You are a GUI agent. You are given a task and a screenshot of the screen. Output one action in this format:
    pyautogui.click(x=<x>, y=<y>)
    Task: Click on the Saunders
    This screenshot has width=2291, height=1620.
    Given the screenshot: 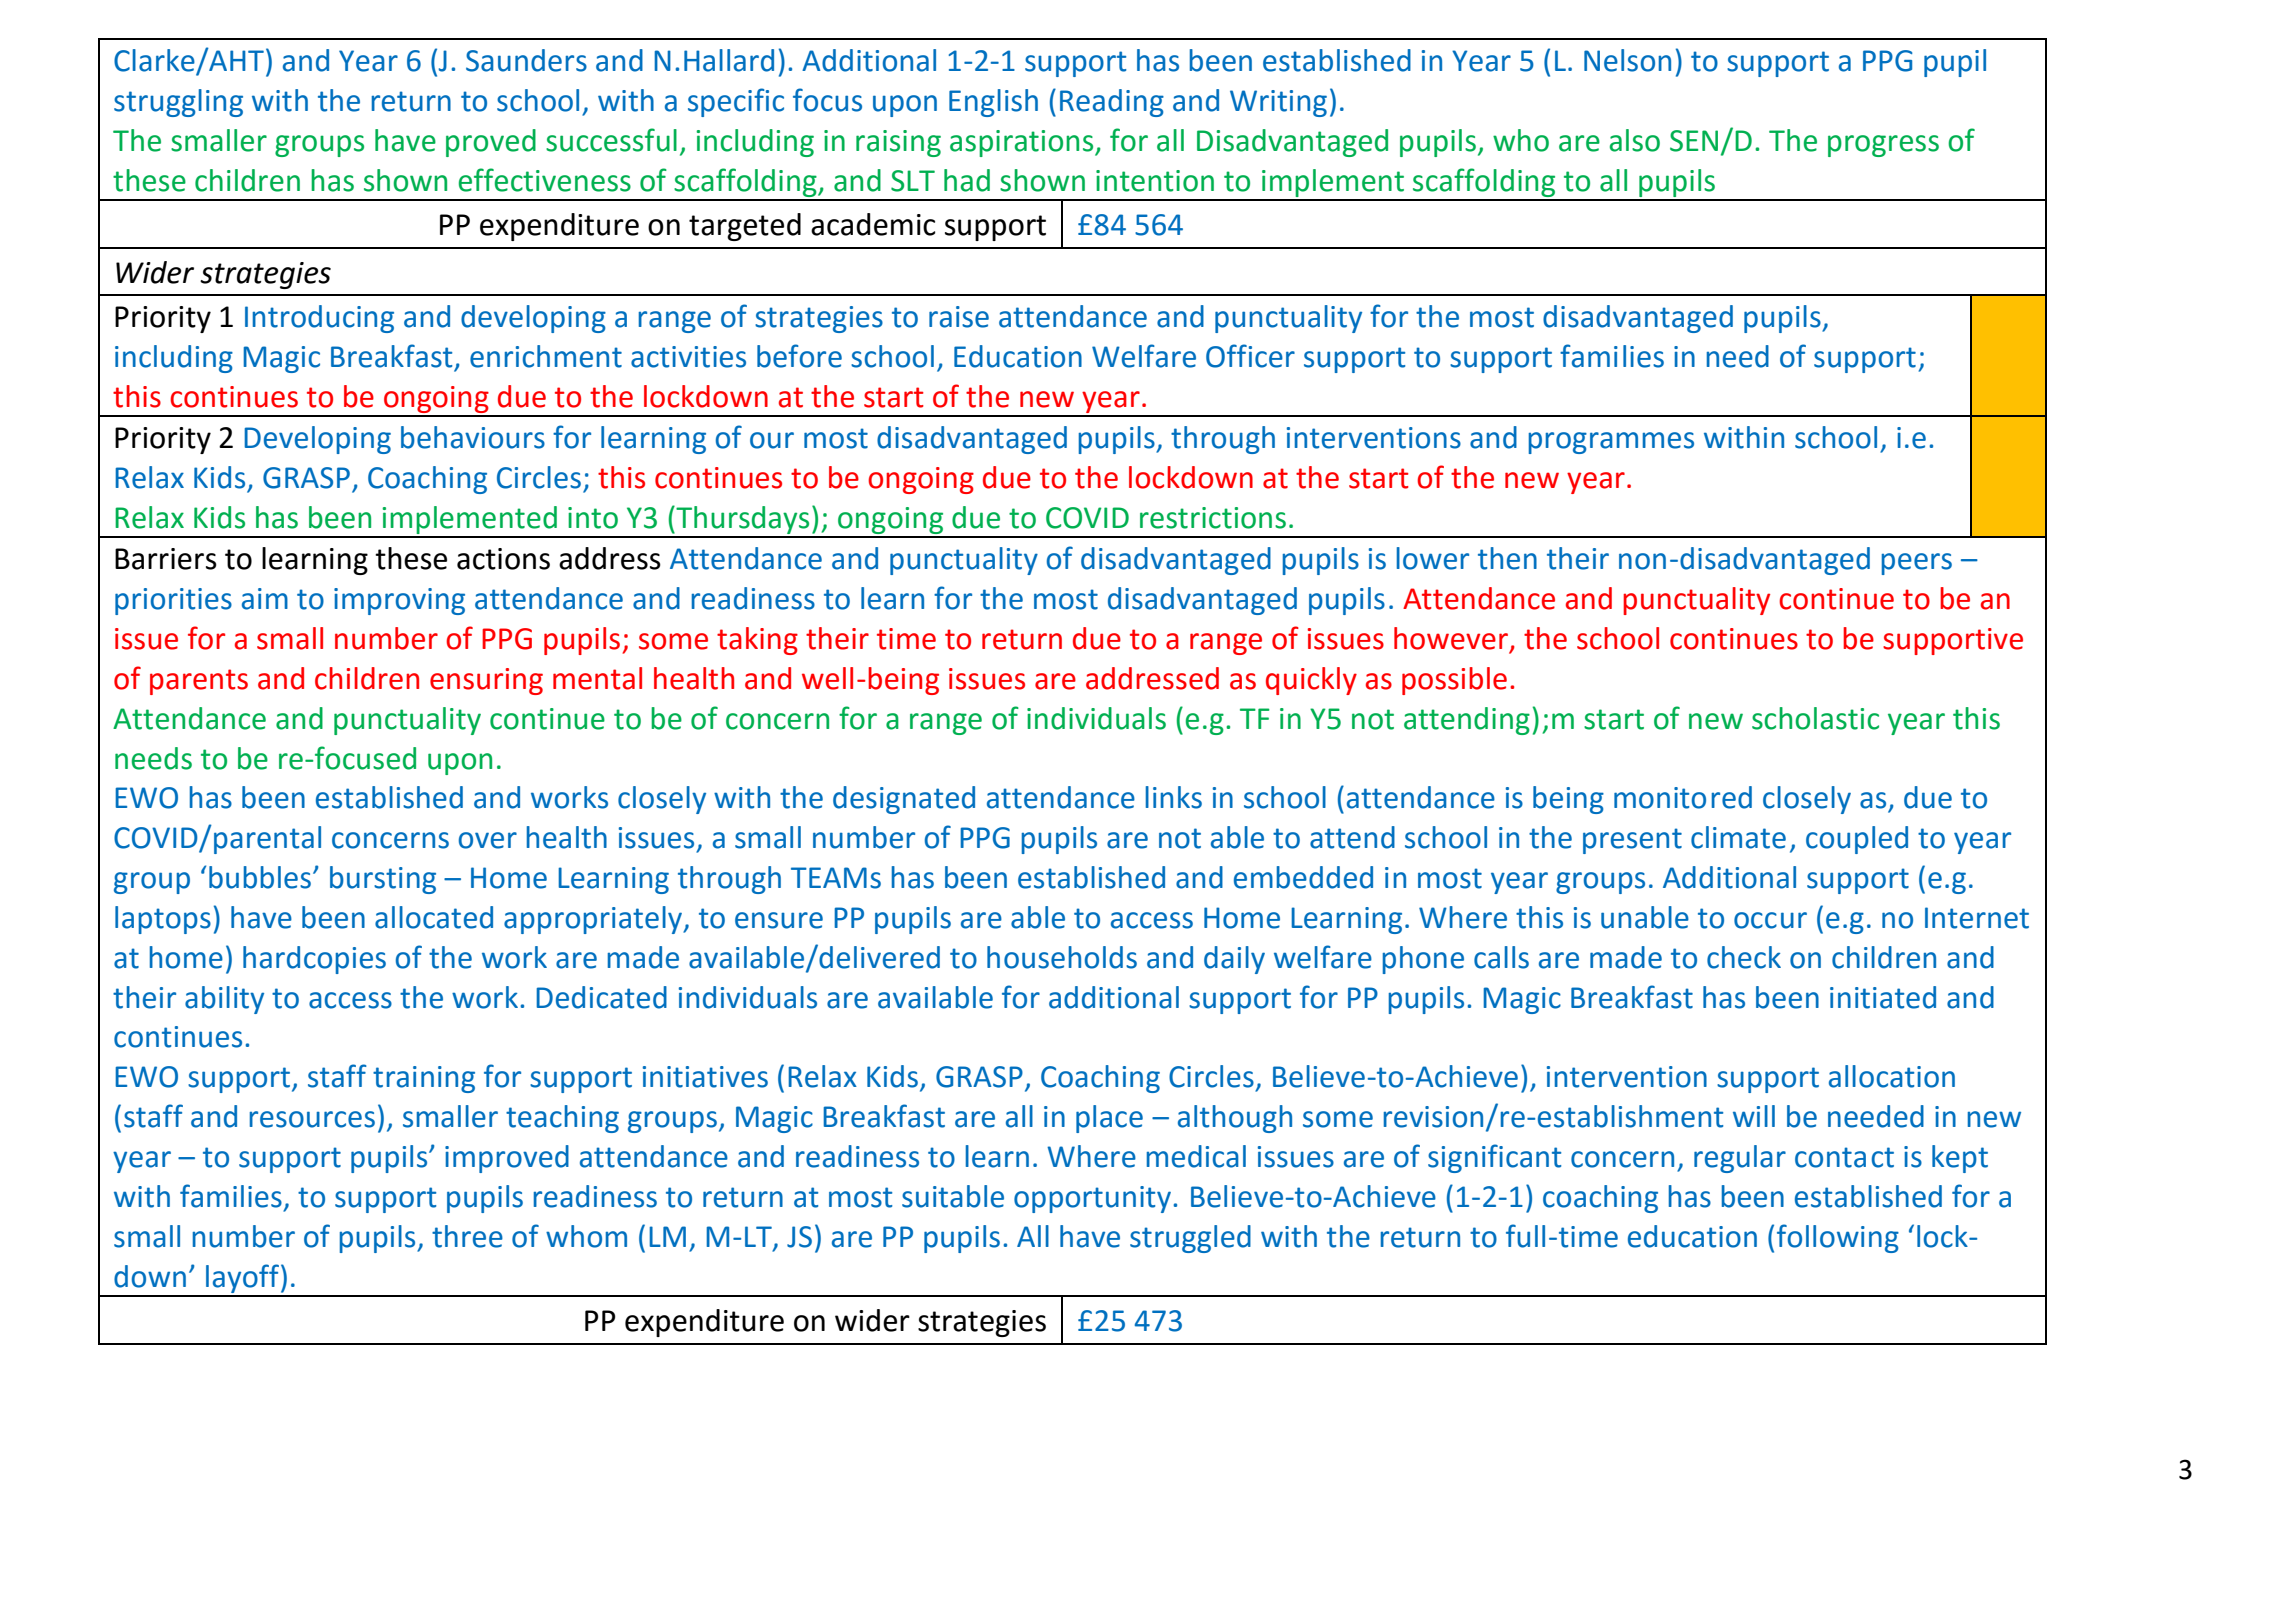 What is the action you would take?
    pyautogui.click(x=526, y=60)
